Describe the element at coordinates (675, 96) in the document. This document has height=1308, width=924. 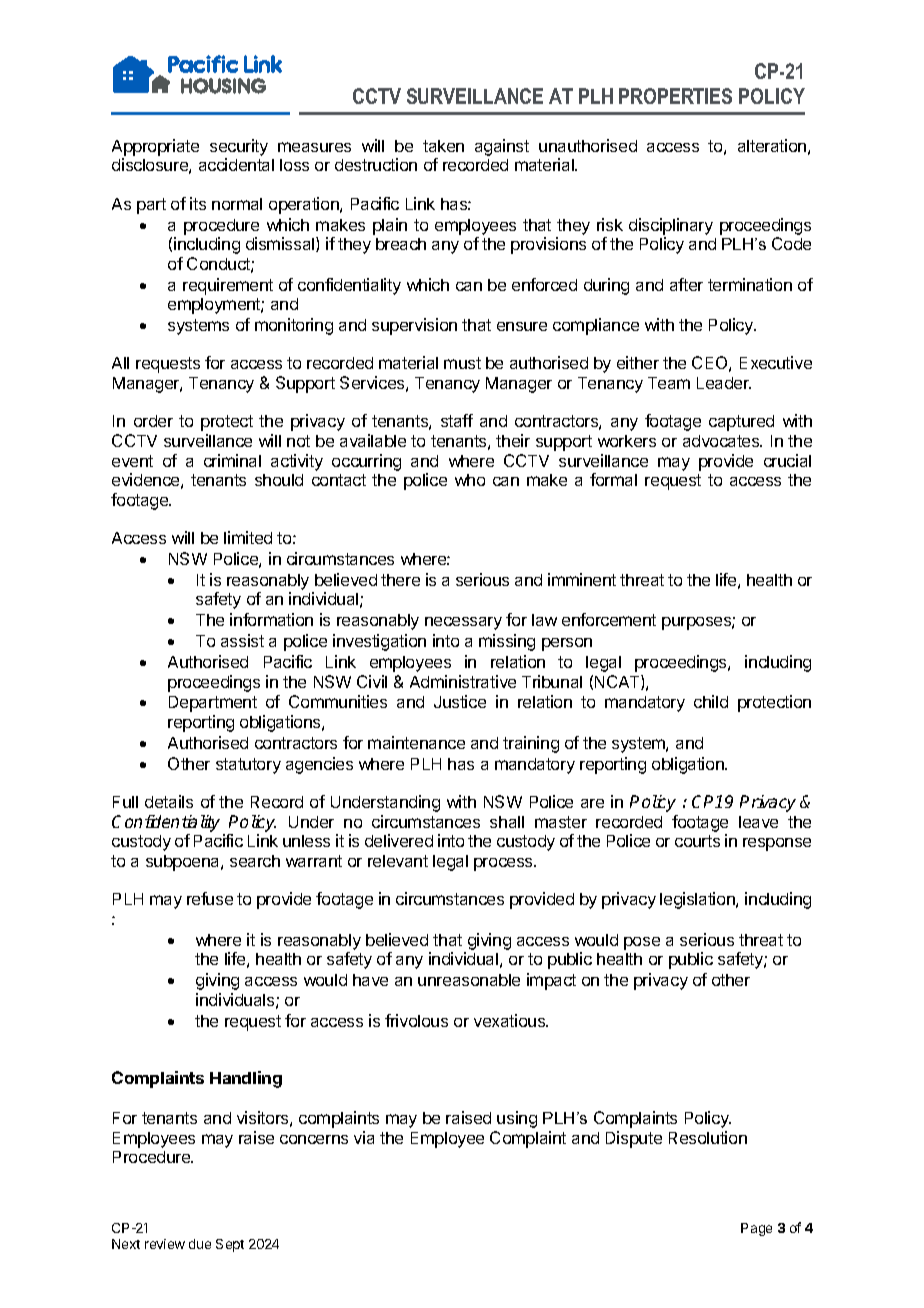
I see `PROPERTIES` at that location.
